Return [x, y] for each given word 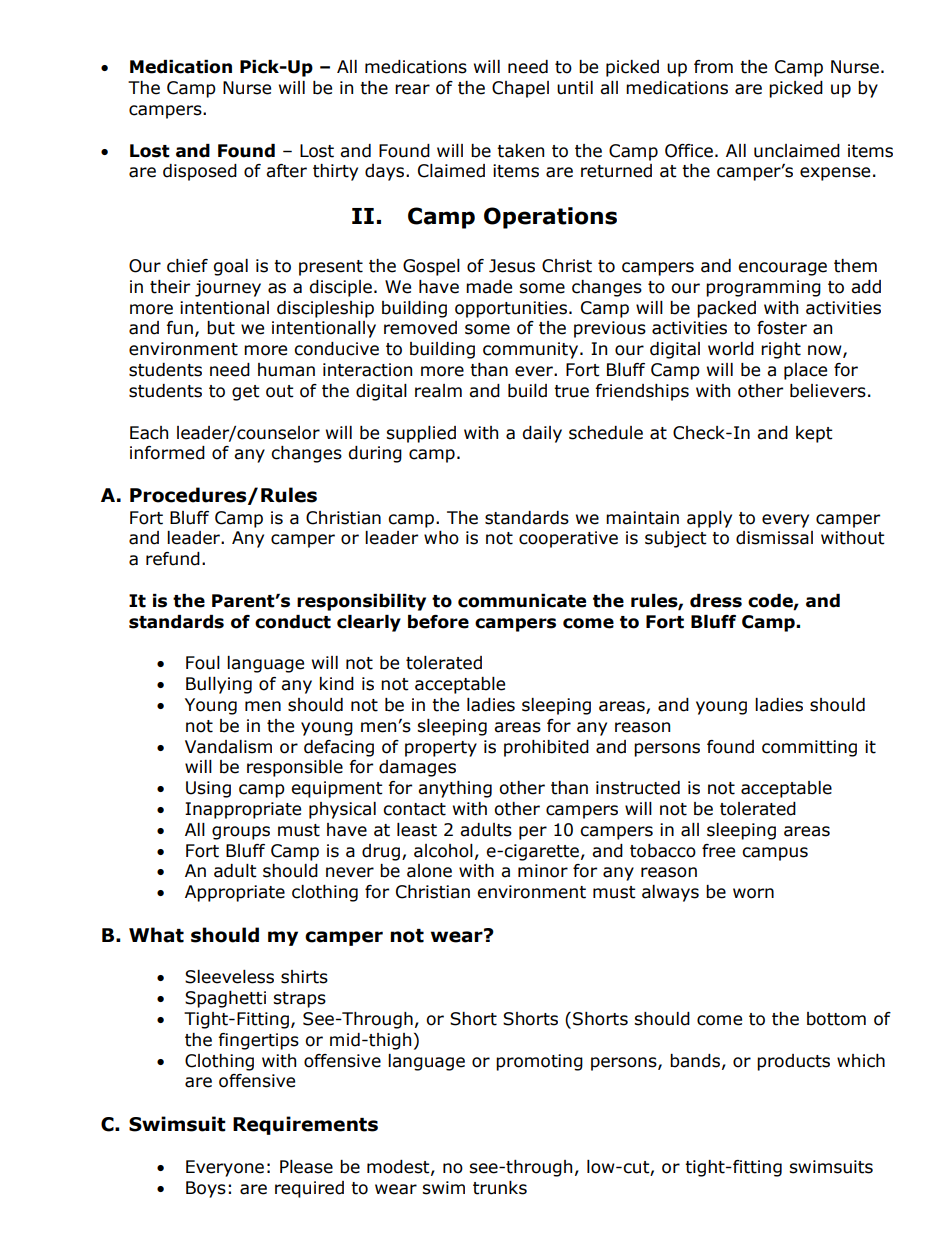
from [713, 67]
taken [520, 151]
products [793, 1062]
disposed [200, 172]
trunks [500, 1188]
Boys [206, 1189]
